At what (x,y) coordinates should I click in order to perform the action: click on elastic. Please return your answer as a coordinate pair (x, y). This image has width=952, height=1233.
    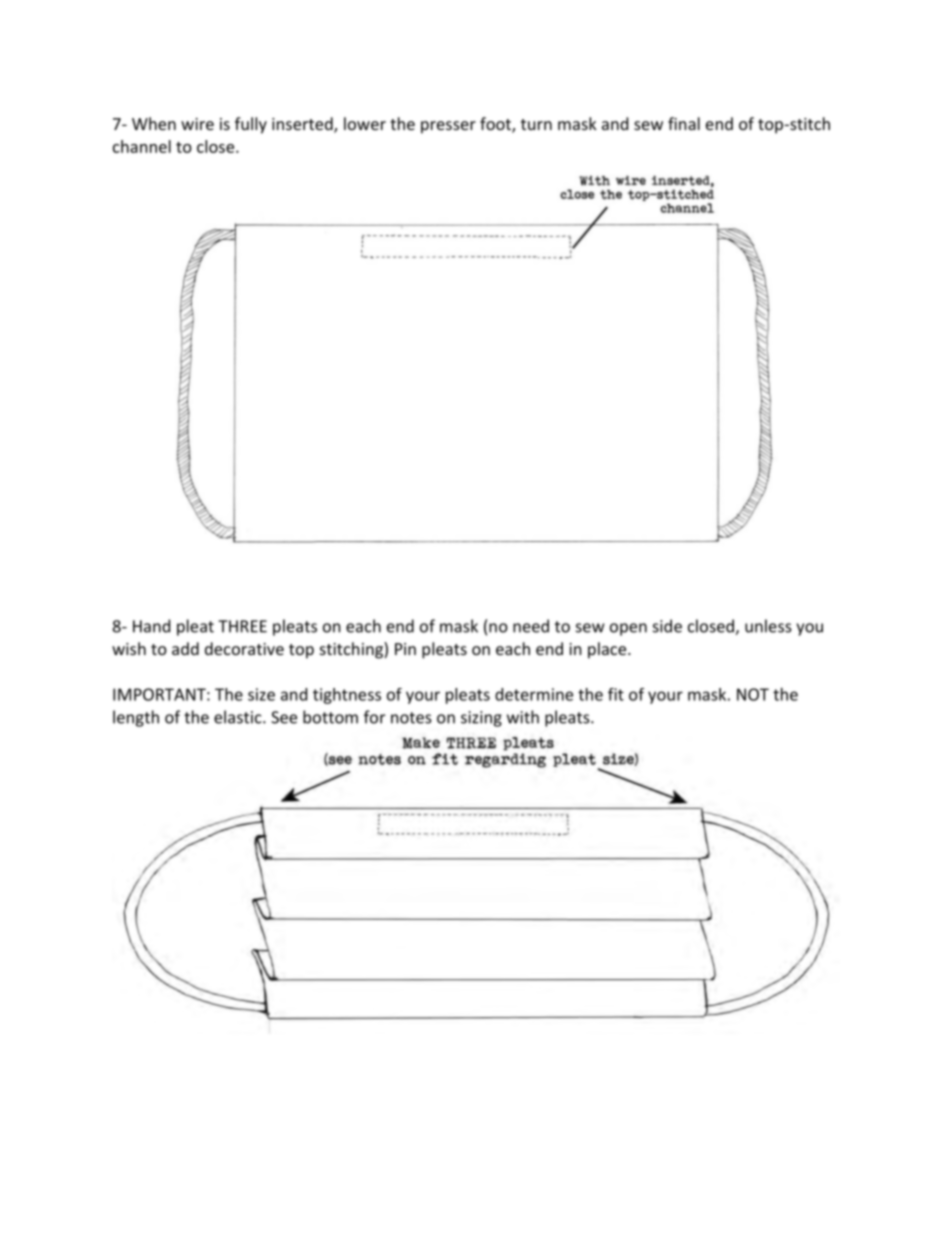
    Looking at the image, I should click on (239, 717).
